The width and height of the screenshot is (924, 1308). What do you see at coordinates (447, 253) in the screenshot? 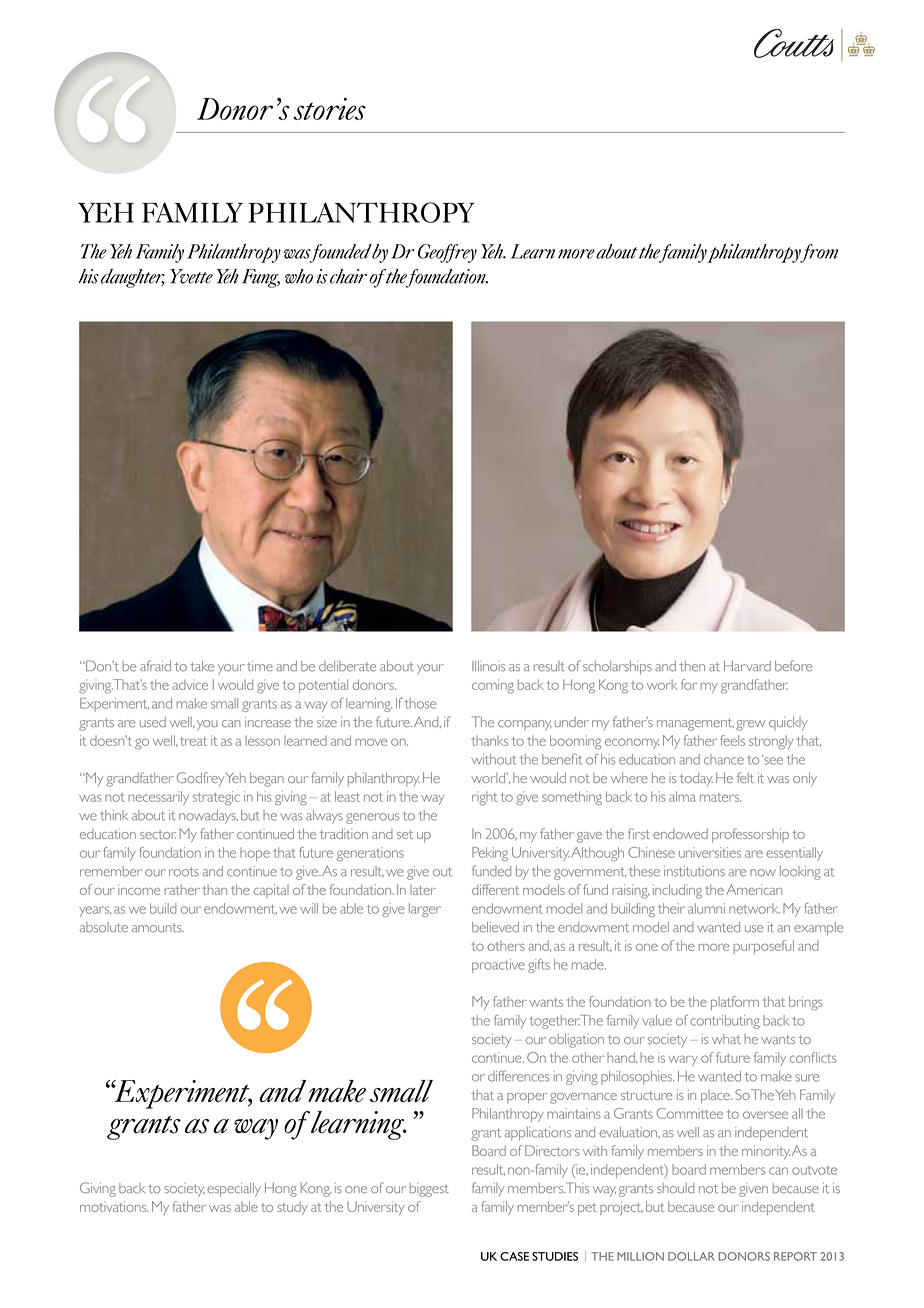
I see `Geoffrey` at bounding box center [447, 253].
